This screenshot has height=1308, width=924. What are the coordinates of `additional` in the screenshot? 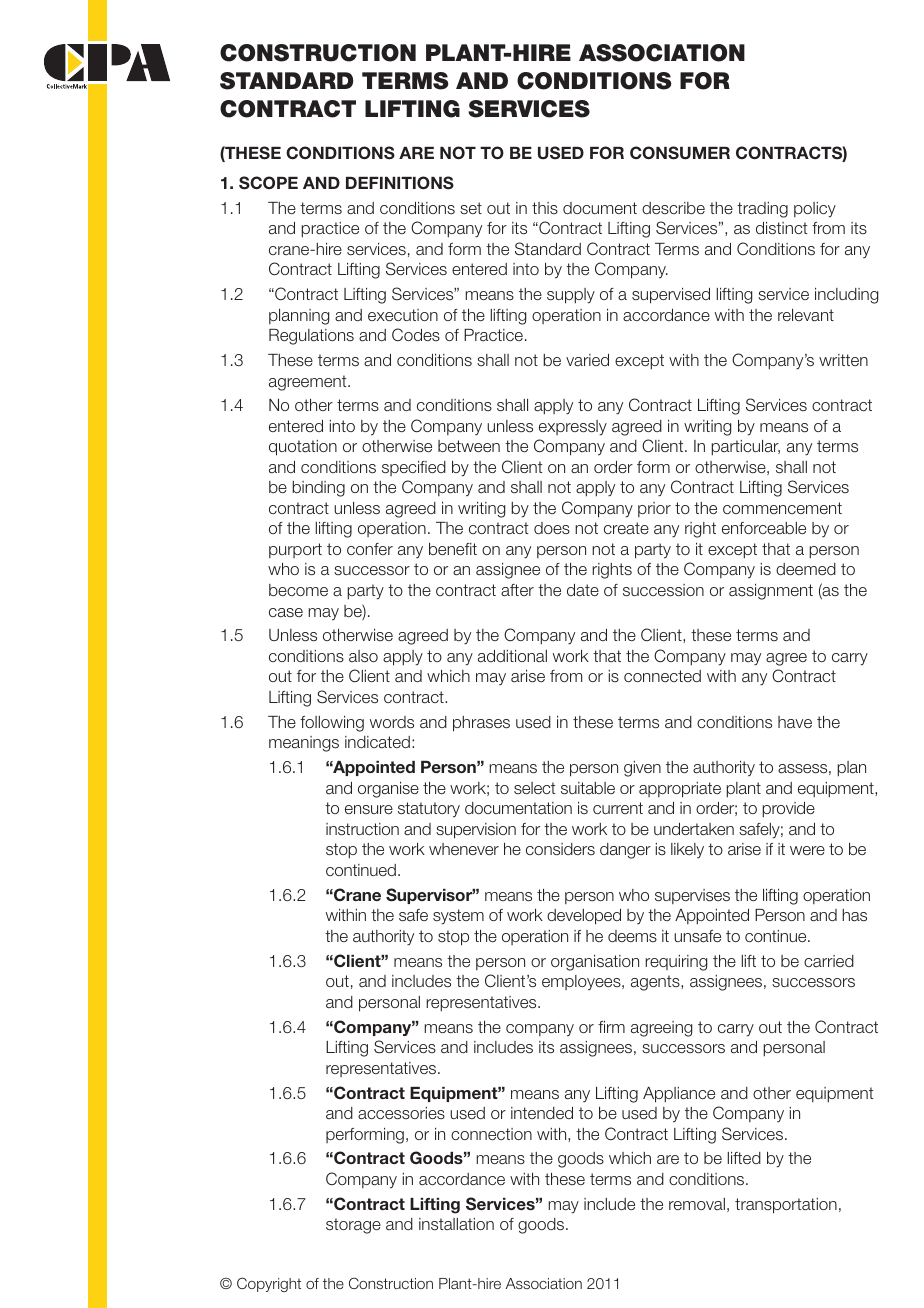 It's located at (512, 656).
